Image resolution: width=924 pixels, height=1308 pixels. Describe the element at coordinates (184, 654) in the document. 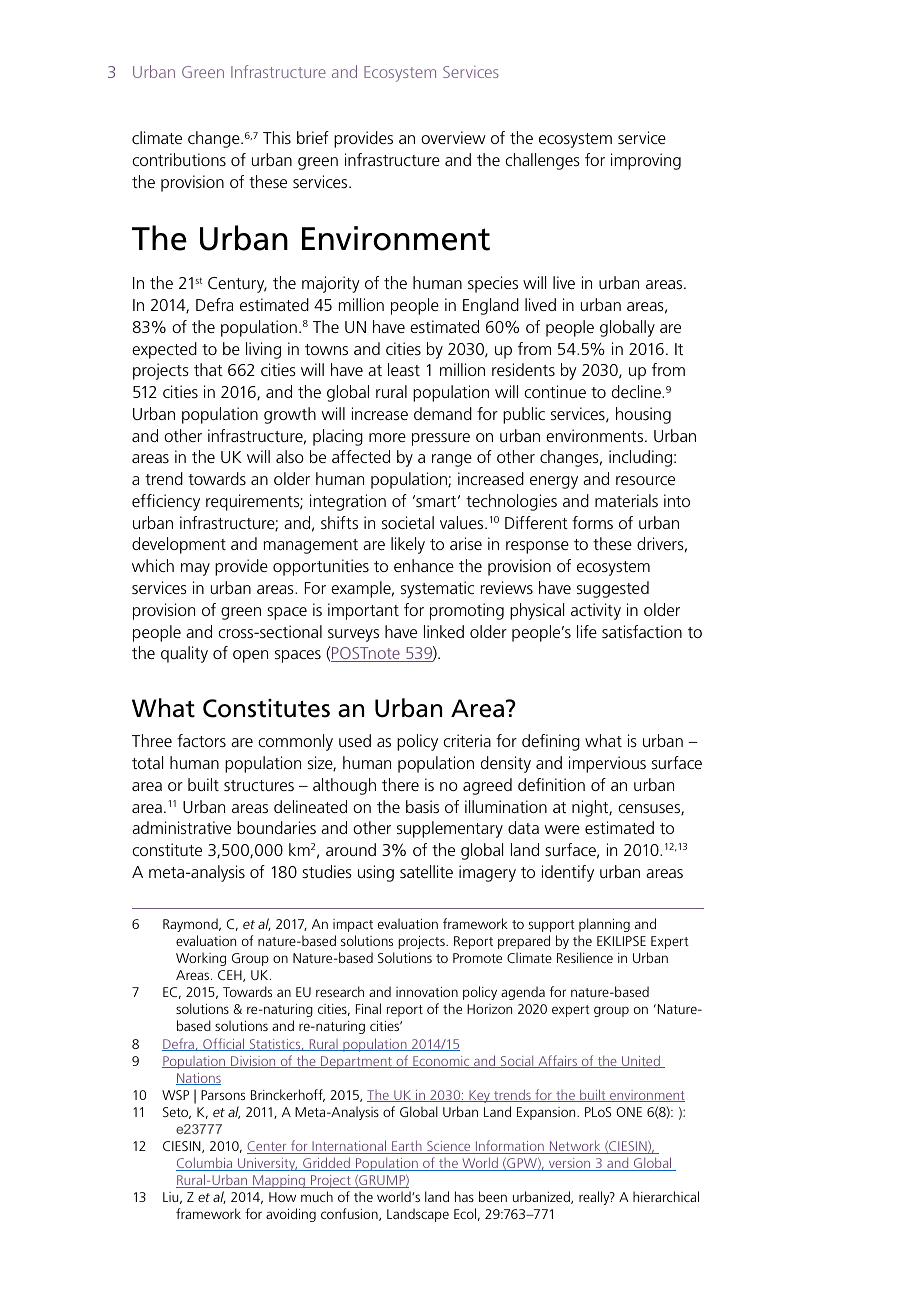

I see `quality` at that location.
